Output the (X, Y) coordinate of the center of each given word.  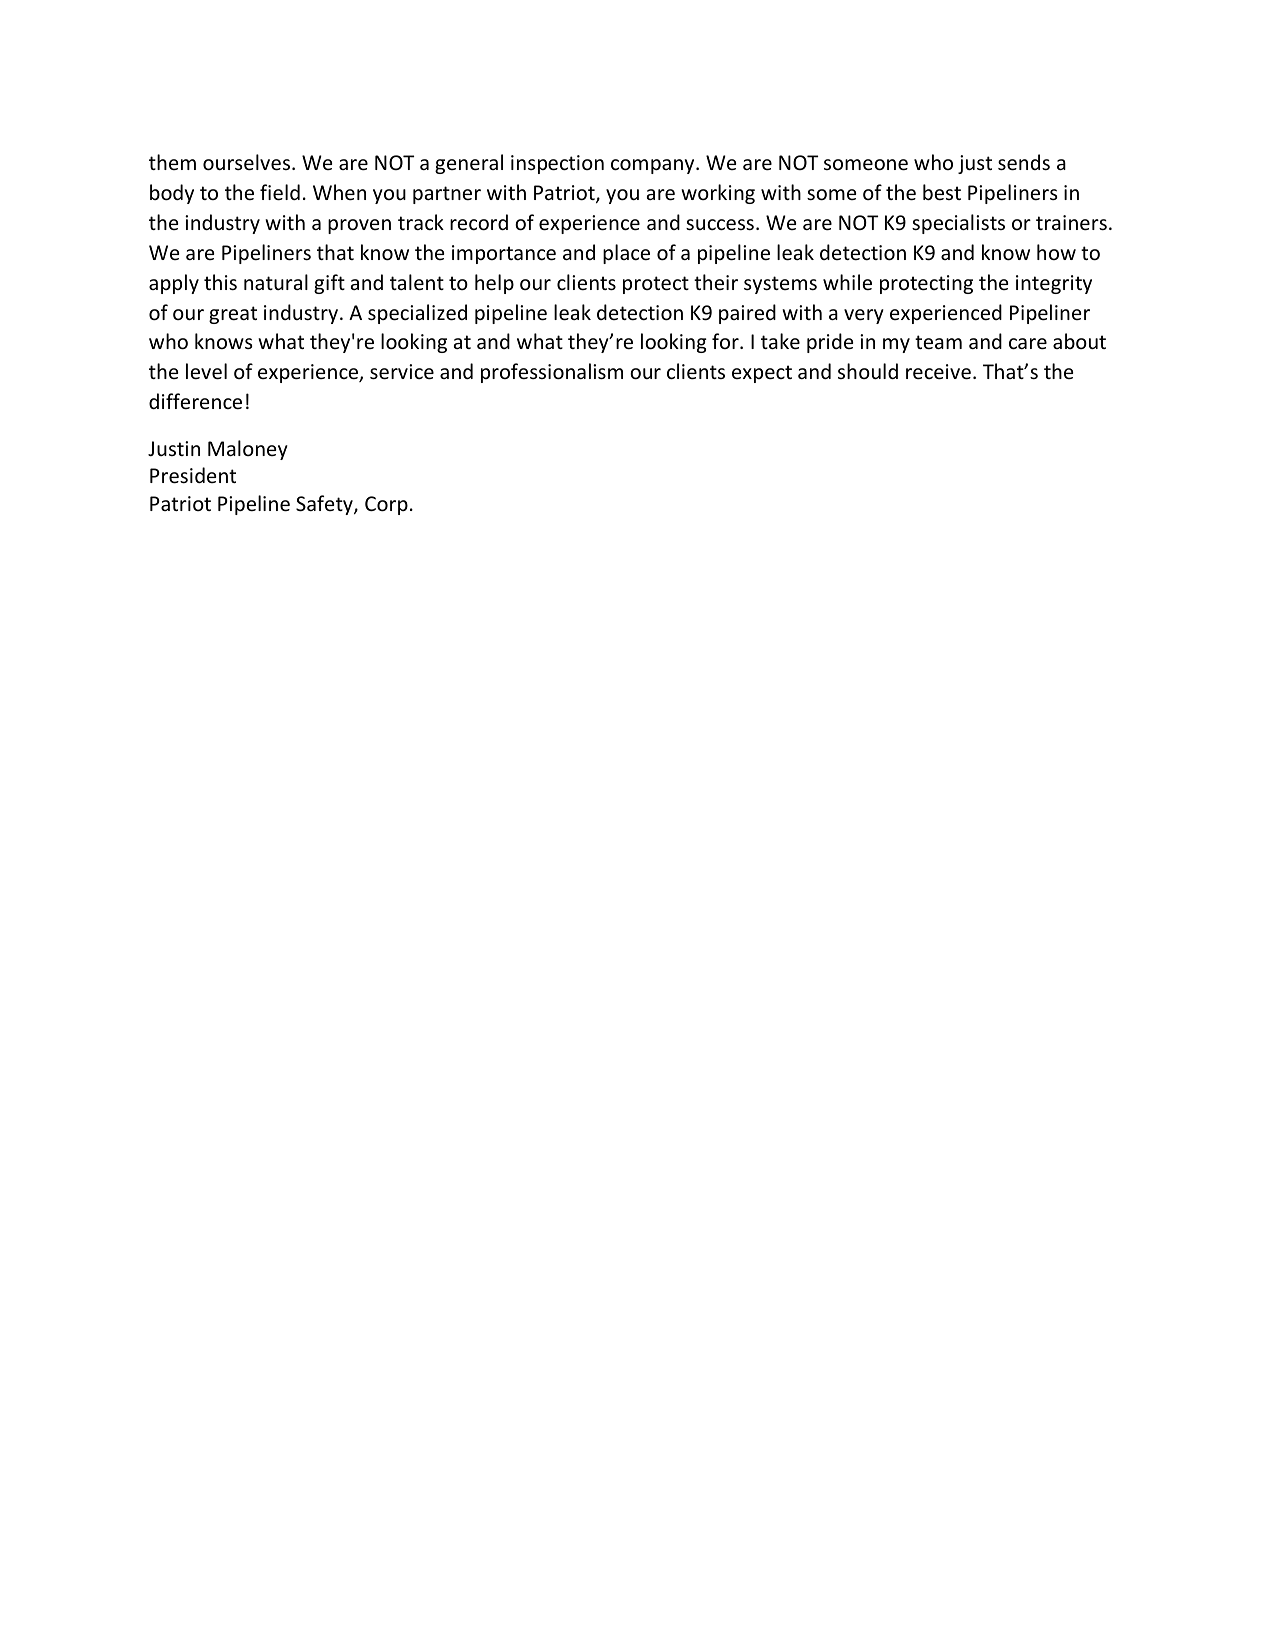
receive (938, 372)
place (626, 254)
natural (276, 282)
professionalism (552, 373)
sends (1024, 162)
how (1056, 252)
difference (195, 401)
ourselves (248, 162)
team (938, 342)
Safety (325, 505)
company (654, 166)
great (233, 315)
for (726, 341)
